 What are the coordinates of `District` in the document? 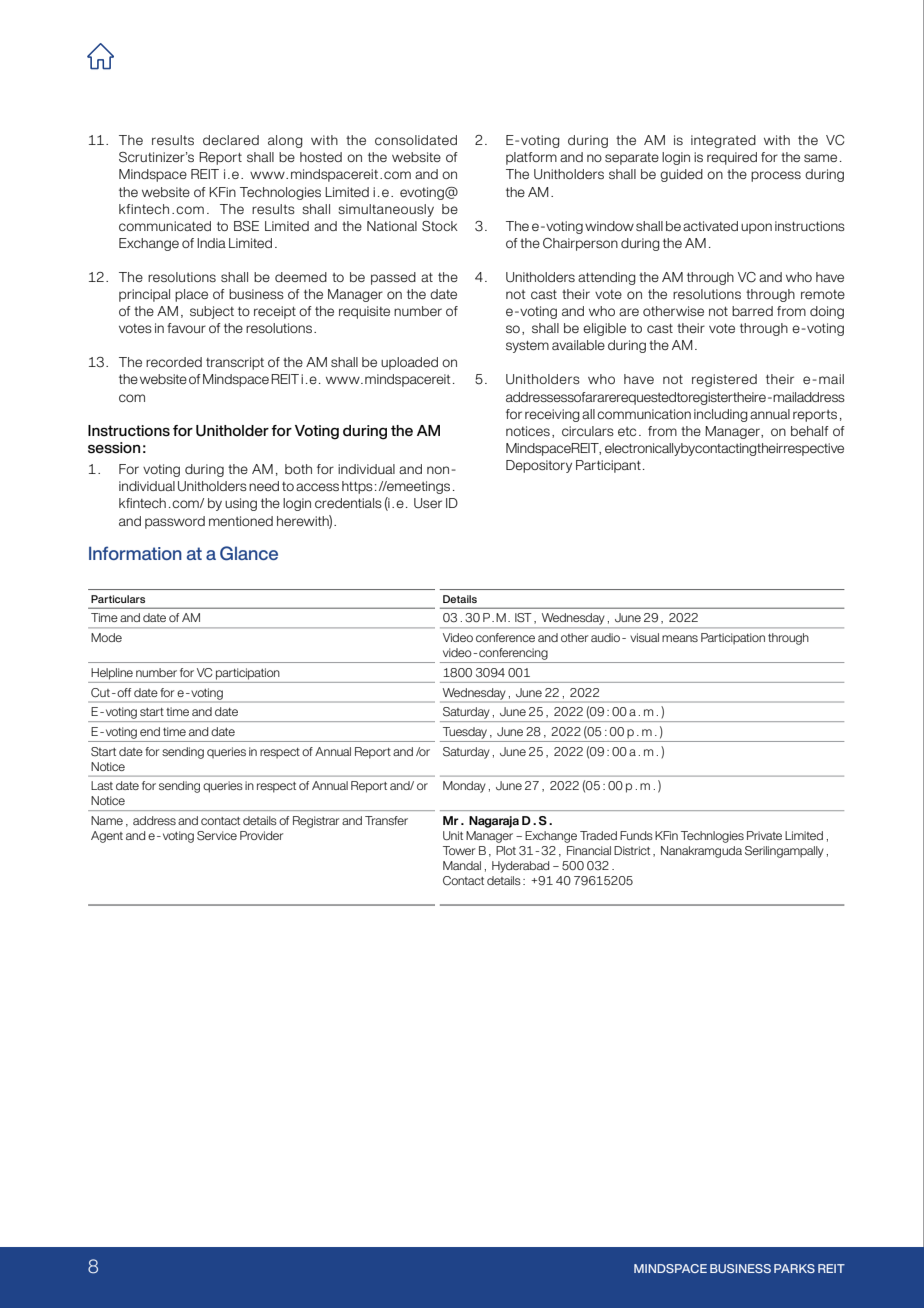 It's located at (632, 850).
